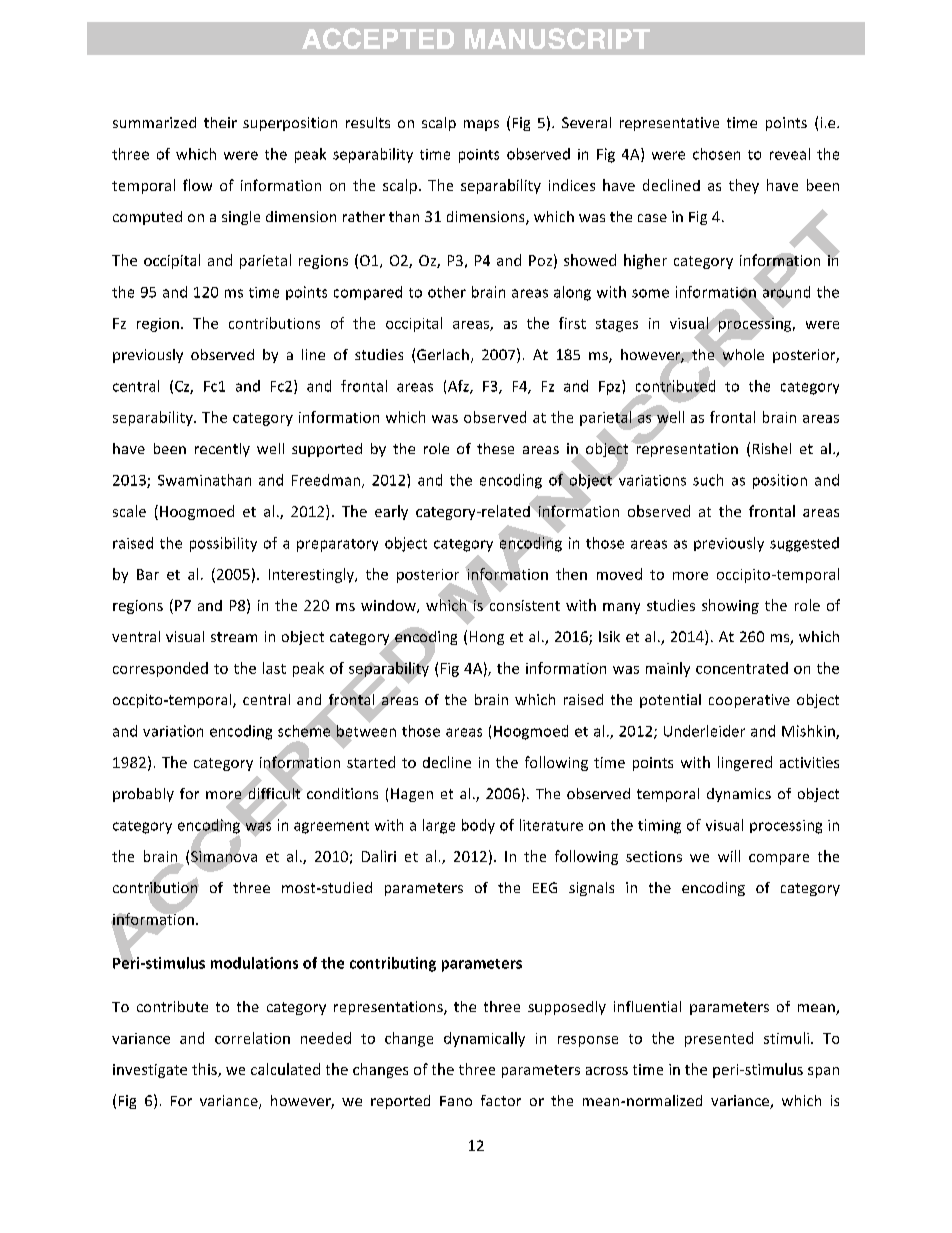  What do you see at coordinates (719, 1039) in the image?
I see `presented` at bounding box center [719, 1039].
